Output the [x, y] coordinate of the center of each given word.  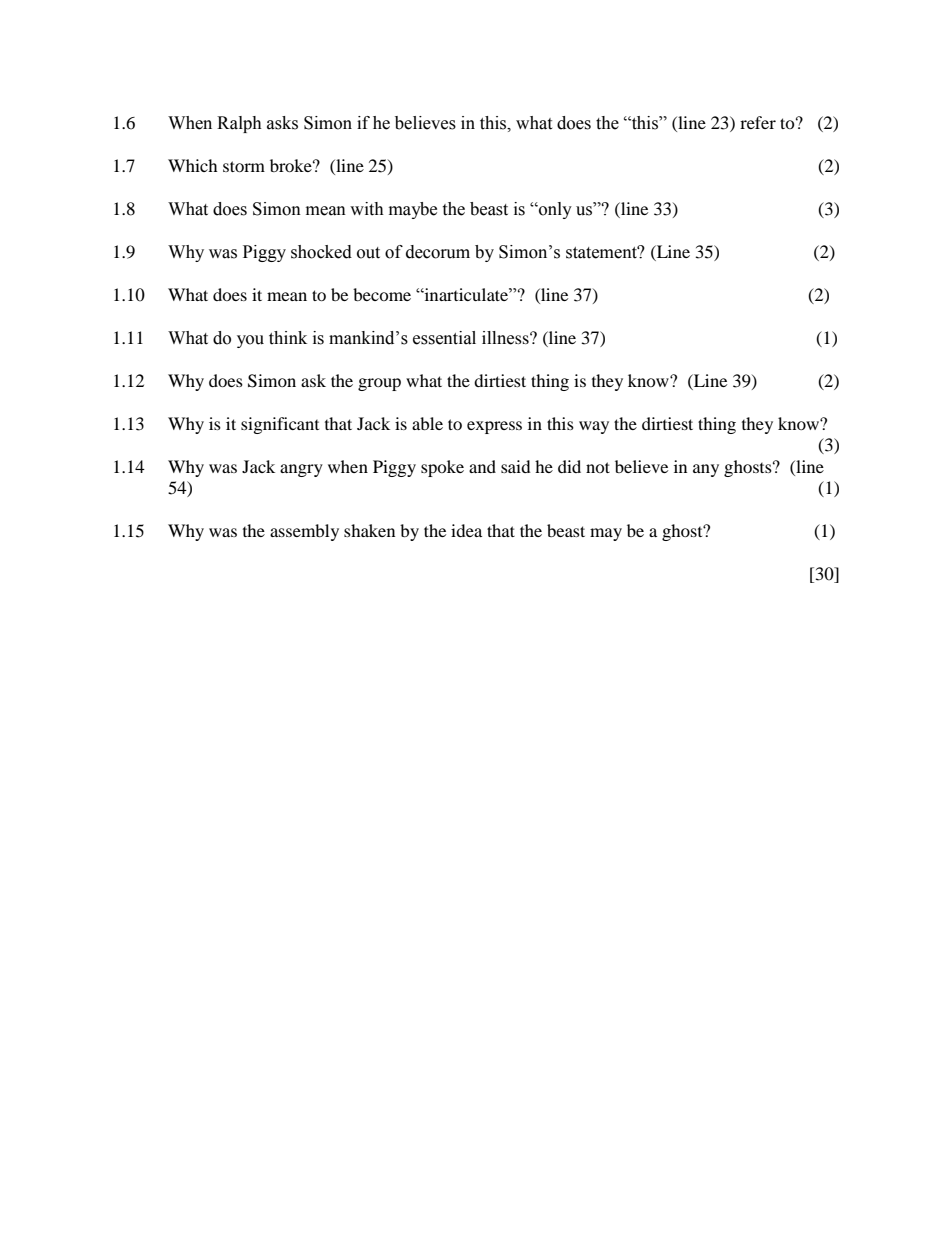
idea [466, 530]
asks [282, 123]
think [288, 338]
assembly [304, 532]
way [594, 427]
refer [758, 122]
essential [444, 338]
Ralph [239, 124]
